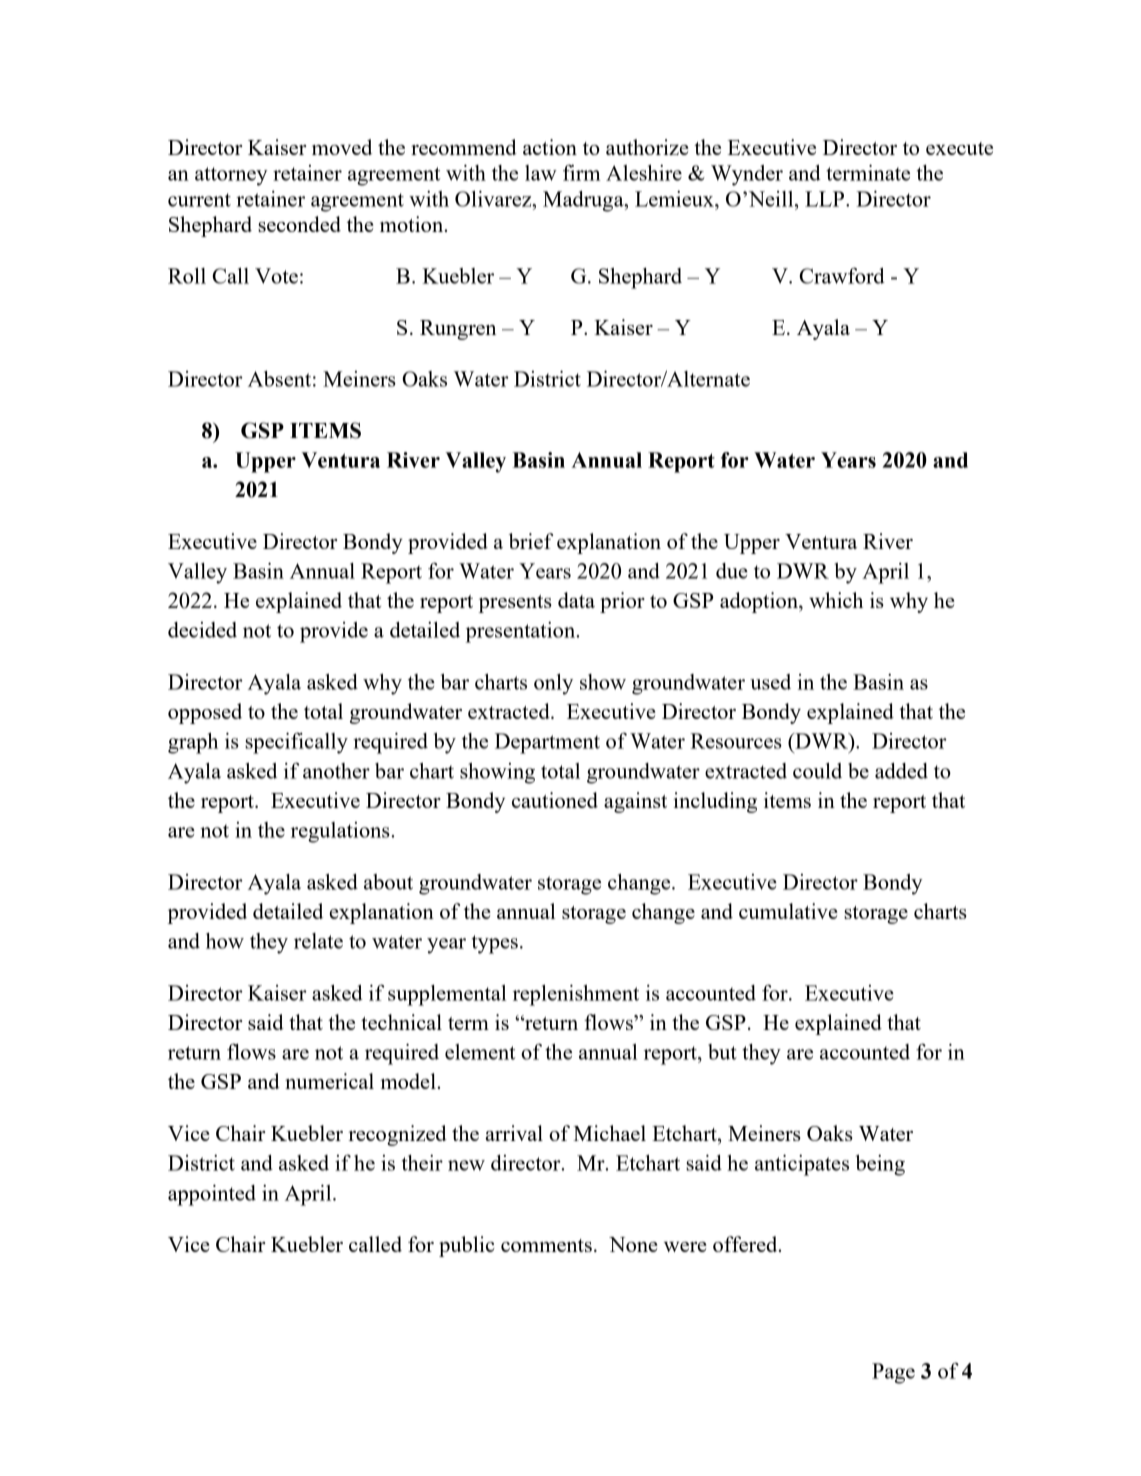  What do you see at coordinates (547, 743) in the document?
I see `Department` at bounding box center [547, 743].
